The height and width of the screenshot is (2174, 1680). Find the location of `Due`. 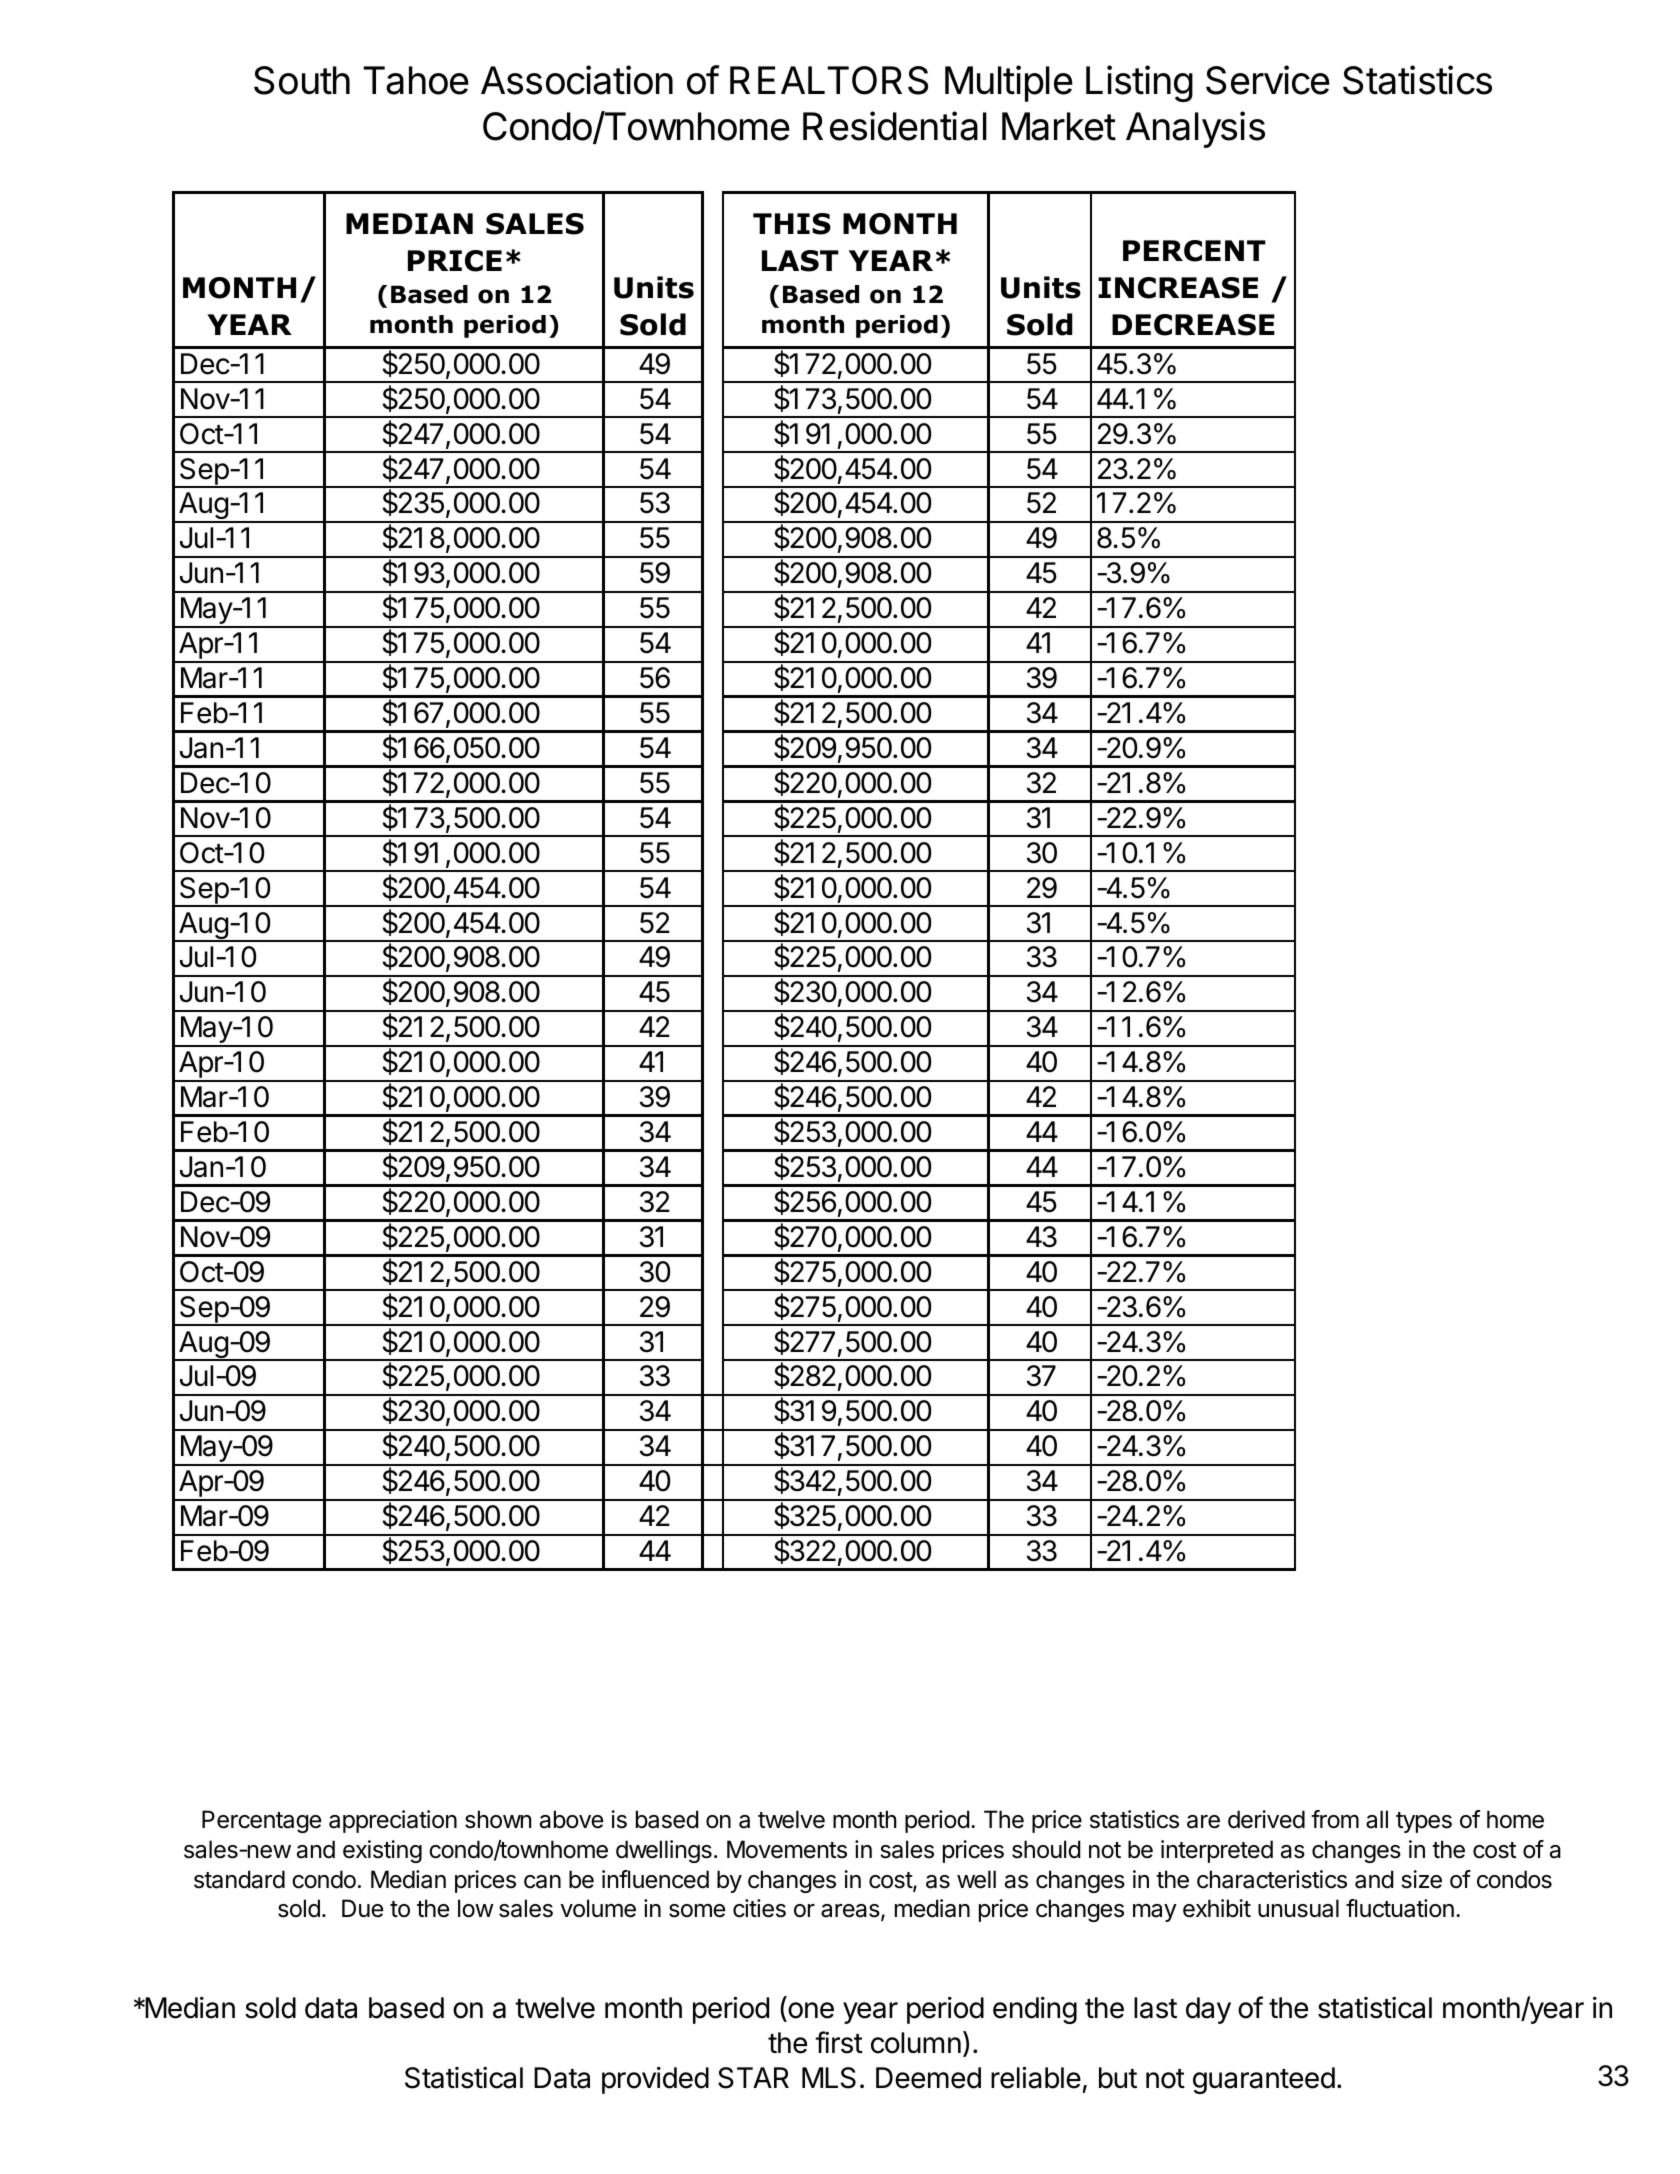

Due is located at coordinates (362, 1908).
